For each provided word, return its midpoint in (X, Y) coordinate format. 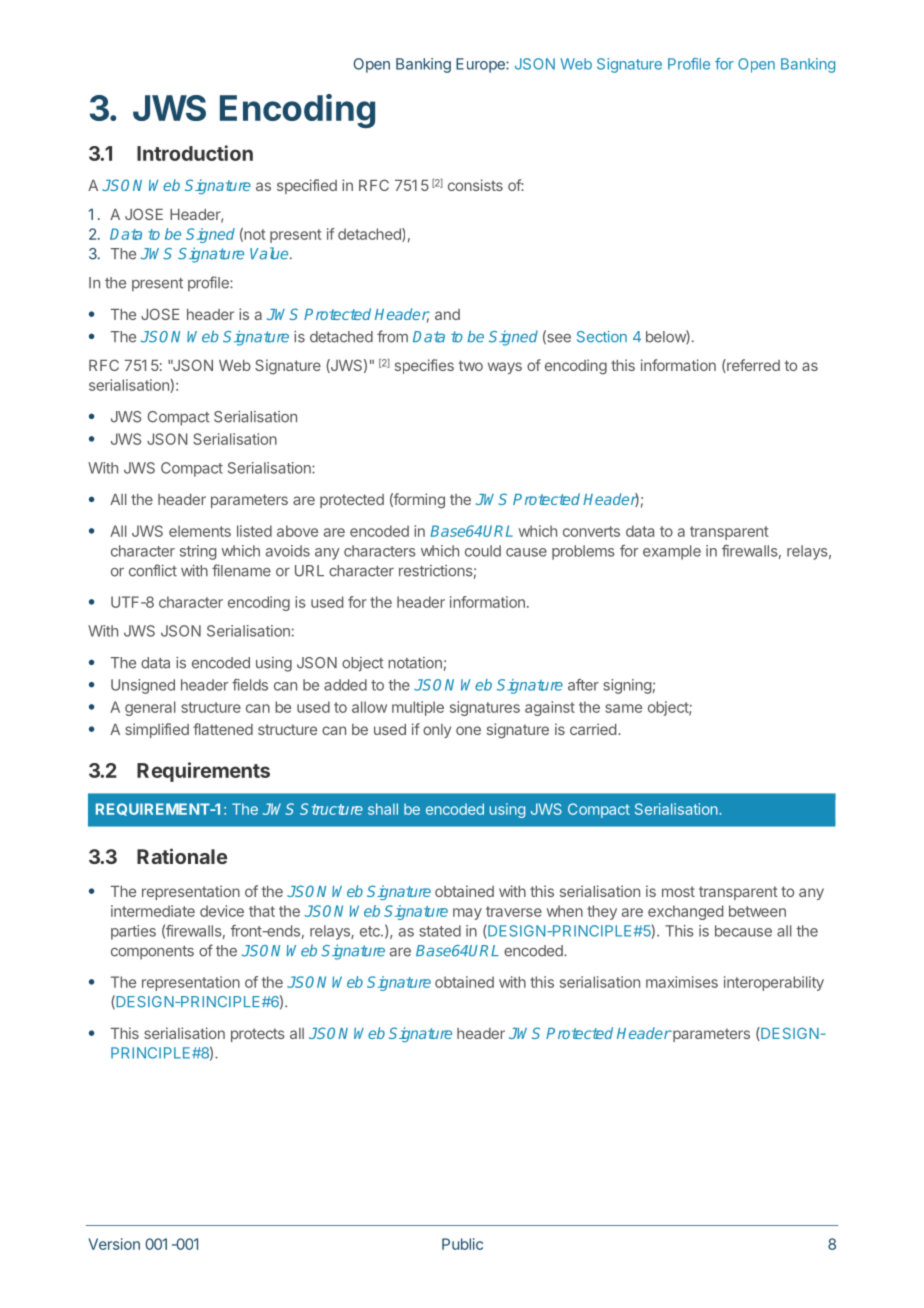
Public (462, 1244)
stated (440, 931)
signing (627, 686)
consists (475, 185)
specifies (424, 366)
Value (270, 253)
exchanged (685, 912)
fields (250, 685)
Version (114, 1244)
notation (415, 663)
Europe (481, 65)
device (222, 911)
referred (752, 366)
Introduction (195, 153)
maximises (682, 982)
